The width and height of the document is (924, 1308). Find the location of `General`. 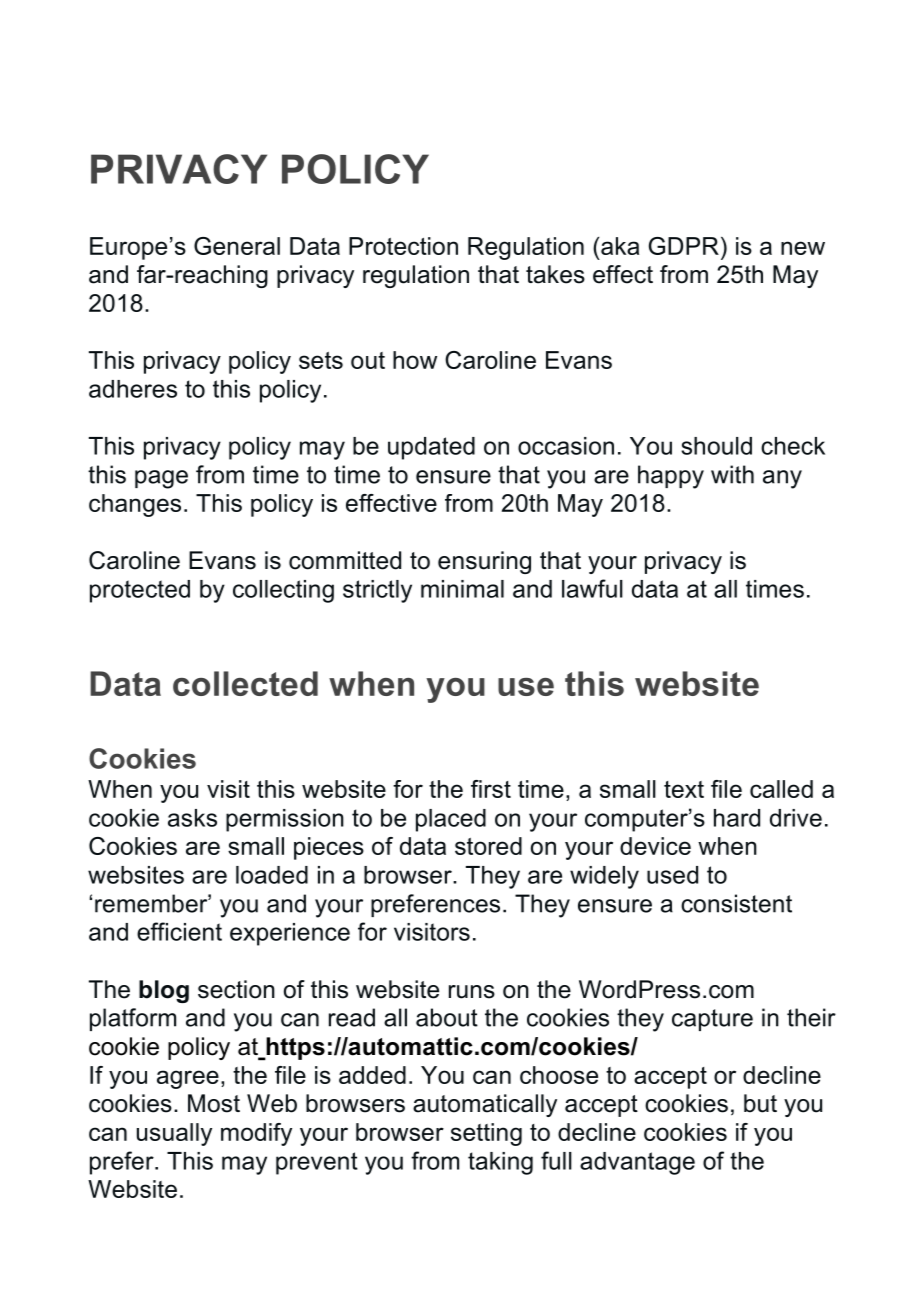

General is located at coordinates (237, 246).
